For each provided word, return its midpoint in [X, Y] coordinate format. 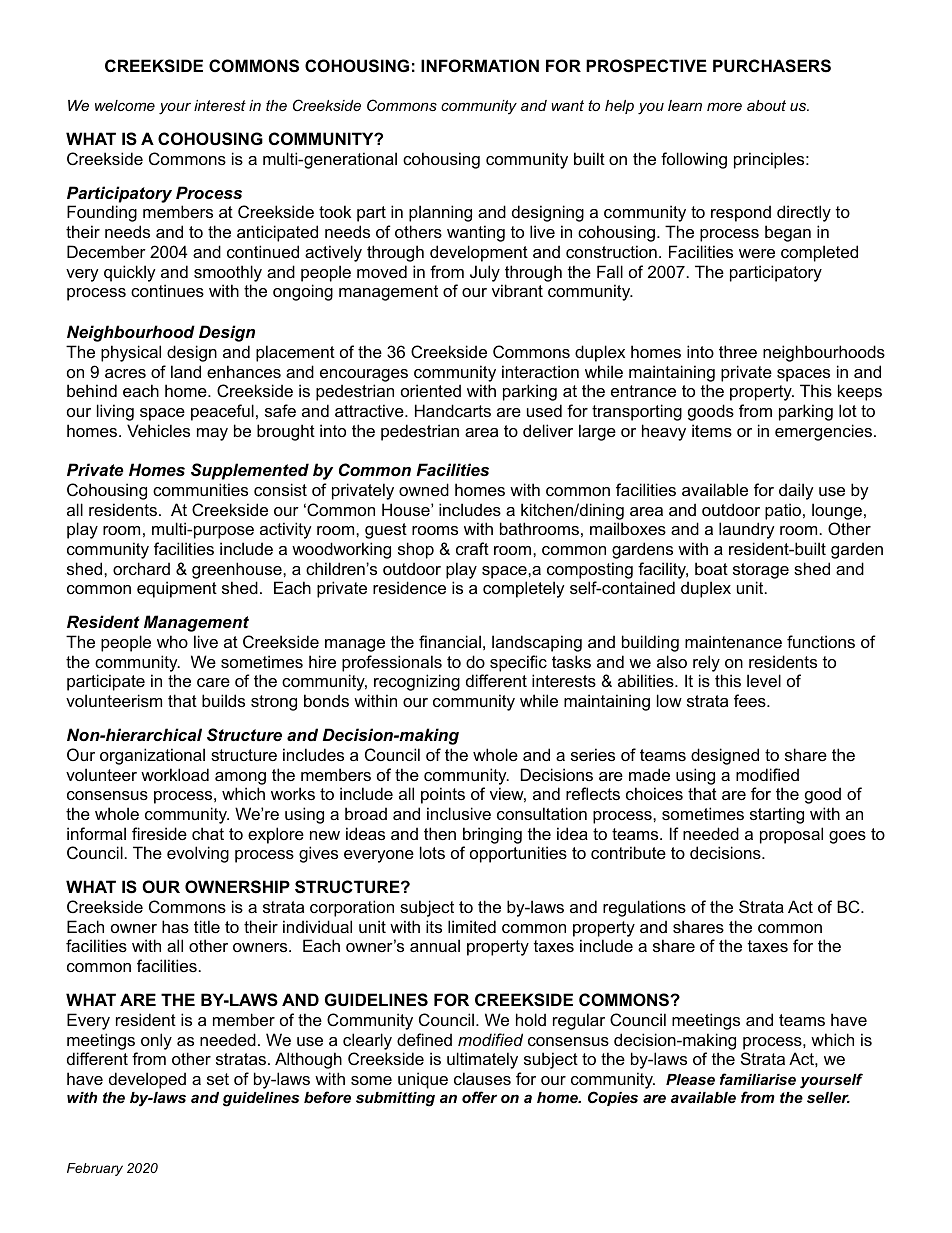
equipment [177, 589]
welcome [125, 105]
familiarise [758, 1079]
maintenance [733, 641]
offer [479, 1097]
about [766, 105]
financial [450, 641]
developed [147, 1080]
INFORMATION [480, 65]
